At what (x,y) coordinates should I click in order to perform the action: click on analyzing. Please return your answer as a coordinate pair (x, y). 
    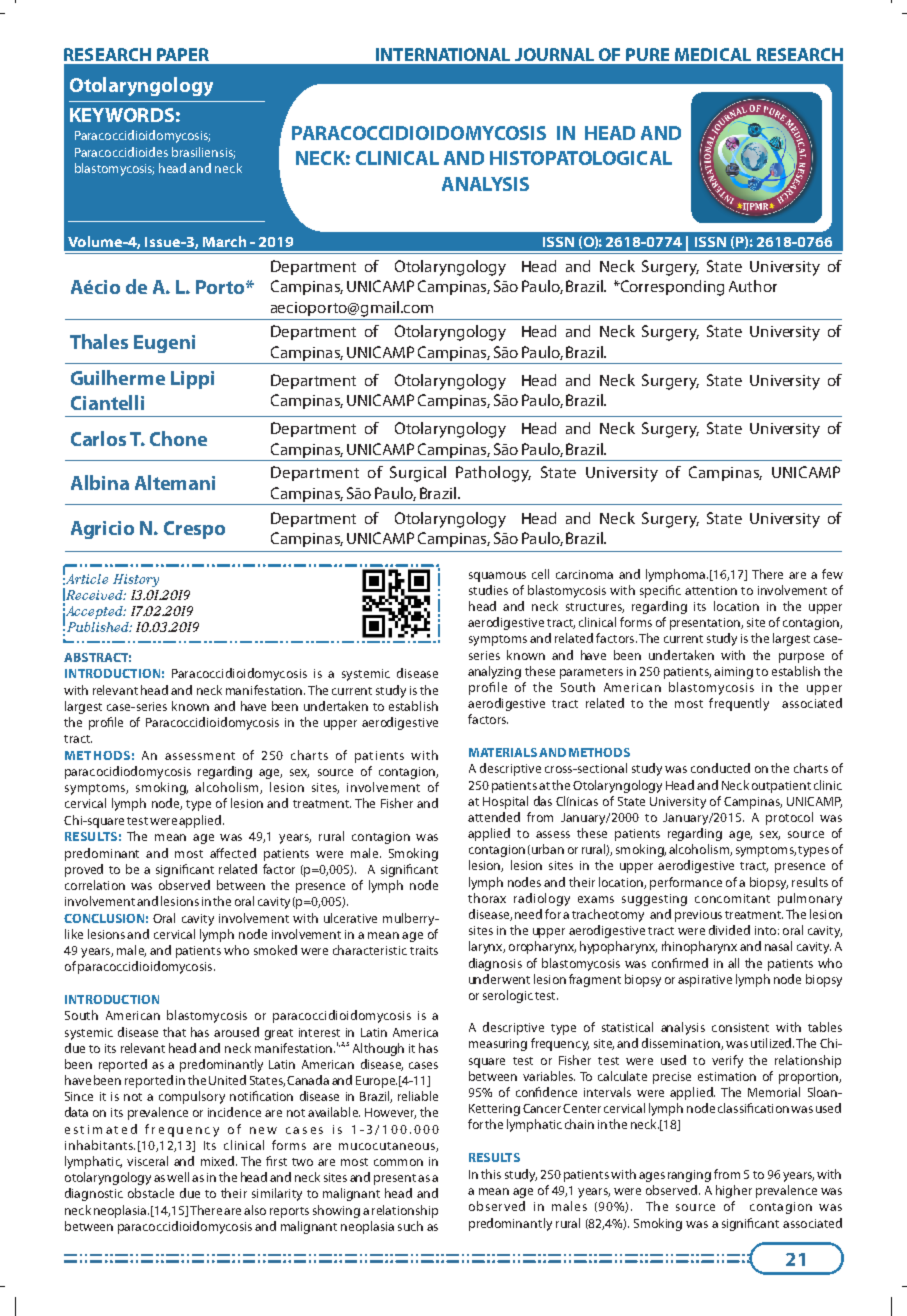
    Looking at the image, I should click on (494, 672).
